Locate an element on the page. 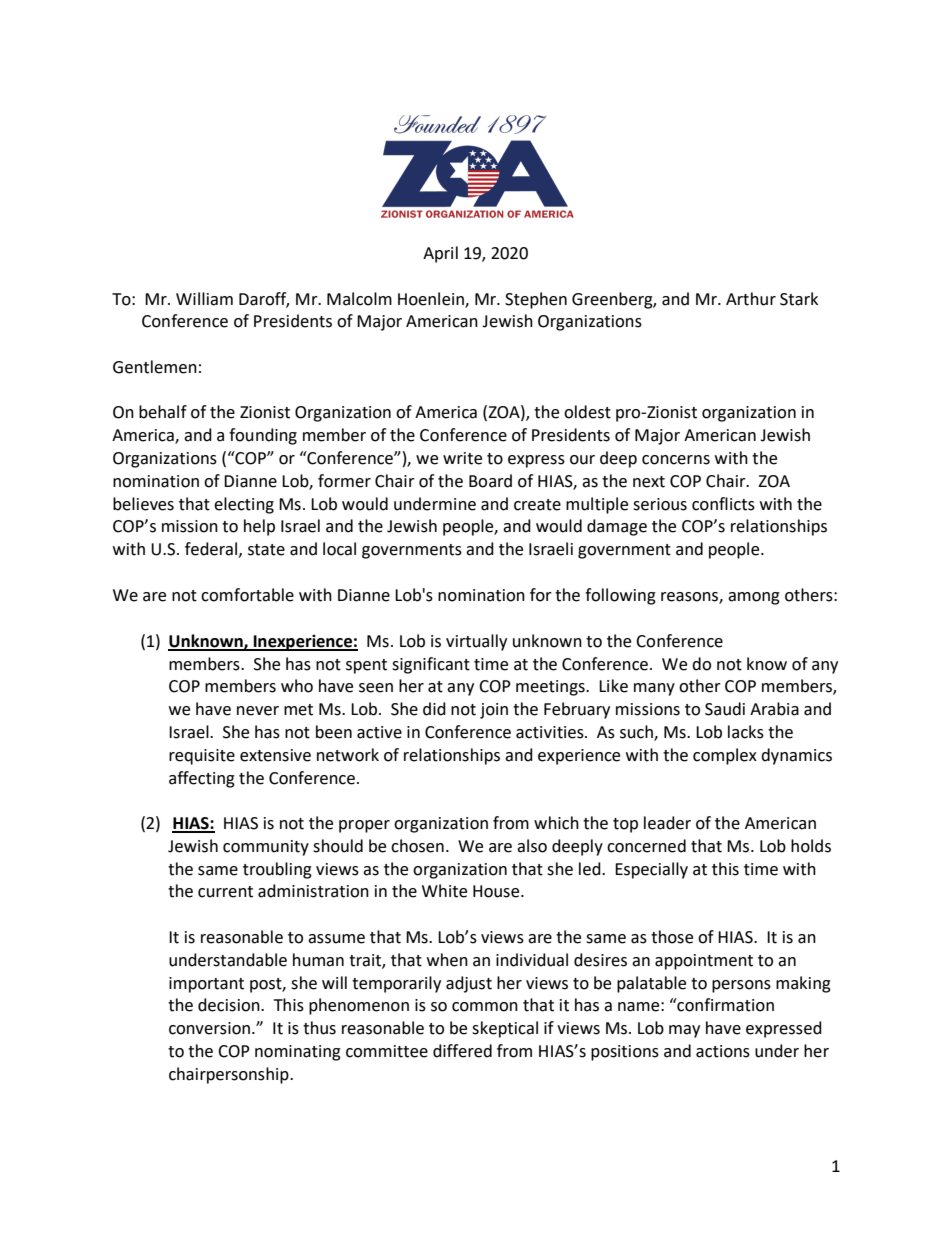 The width and height of the page is (952, 1233). conversion is located at coordinates (209, 1028).
